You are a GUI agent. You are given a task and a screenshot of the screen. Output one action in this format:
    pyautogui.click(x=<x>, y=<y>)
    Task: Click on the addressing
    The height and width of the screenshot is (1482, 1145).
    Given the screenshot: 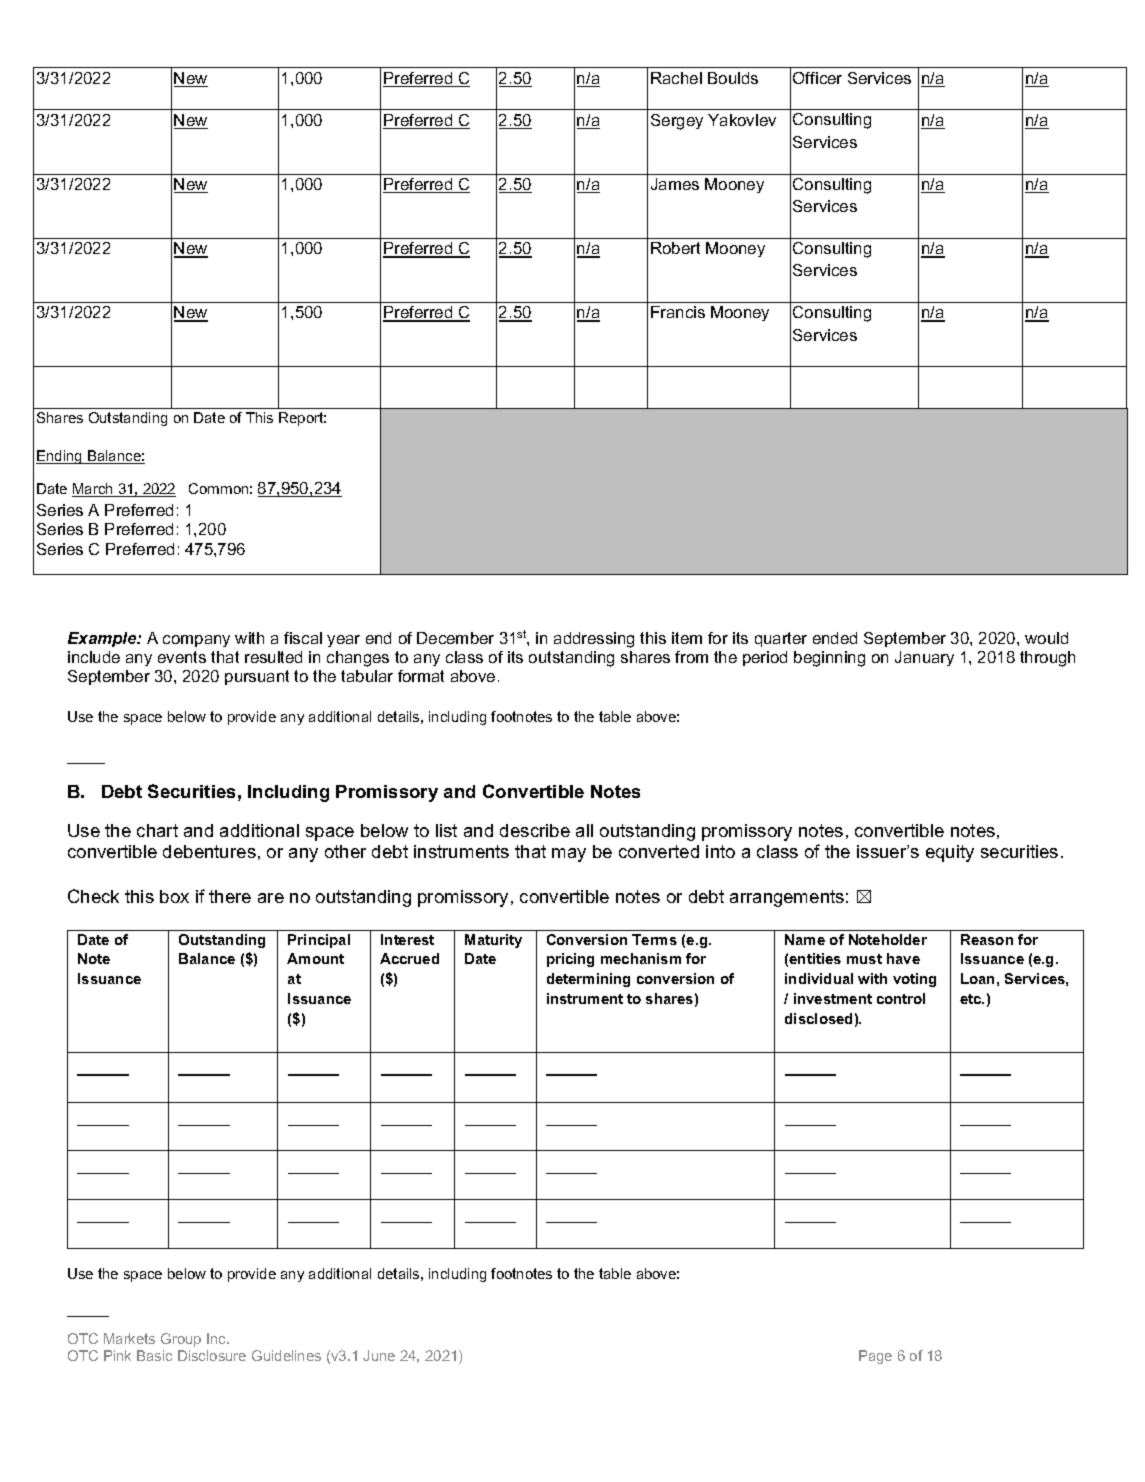 What is the action you would take?
    pyautogui.click(x=594, y=640)
